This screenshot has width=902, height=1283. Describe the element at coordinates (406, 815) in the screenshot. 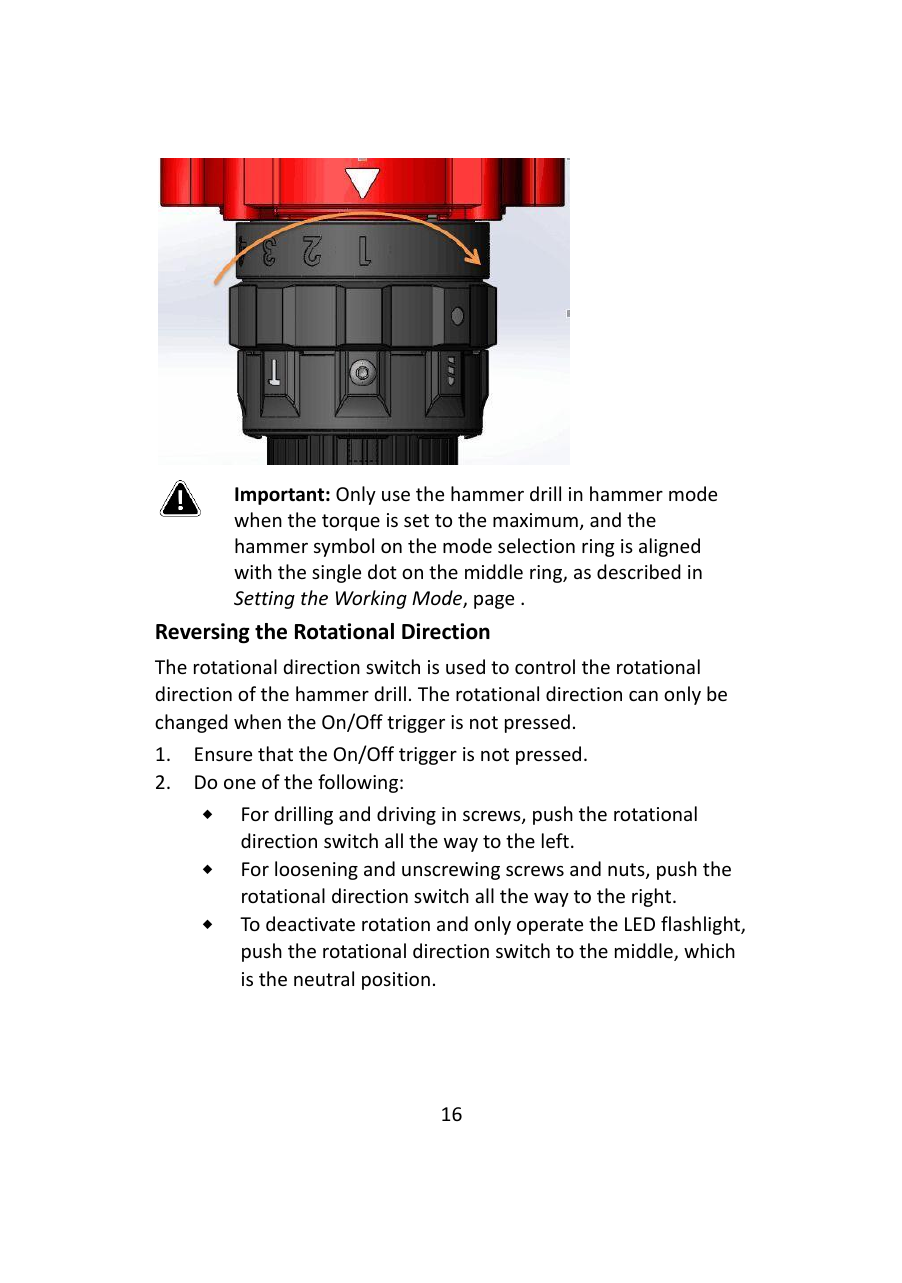

I see `driving` at that location.
